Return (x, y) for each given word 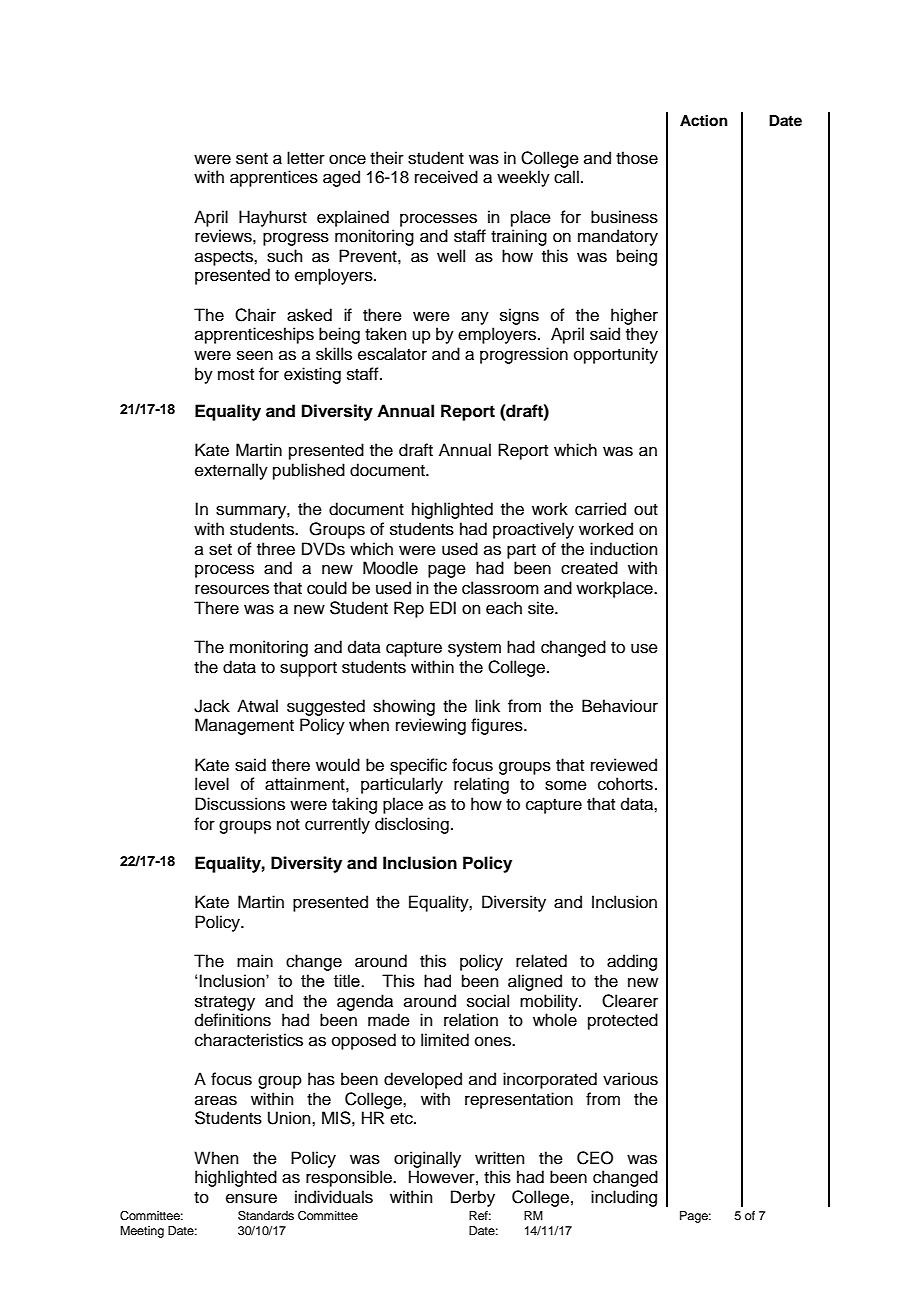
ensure (251, 1198)
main (255, 961)
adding (632, 962)
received (446, 177)
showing (404, 707)
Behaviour (620, 706)
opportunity (616, 355)
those (637, 158)
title (348, 980)
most (236, 375)
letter (306, 158)
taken (386, 334)
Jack (212, 706)
